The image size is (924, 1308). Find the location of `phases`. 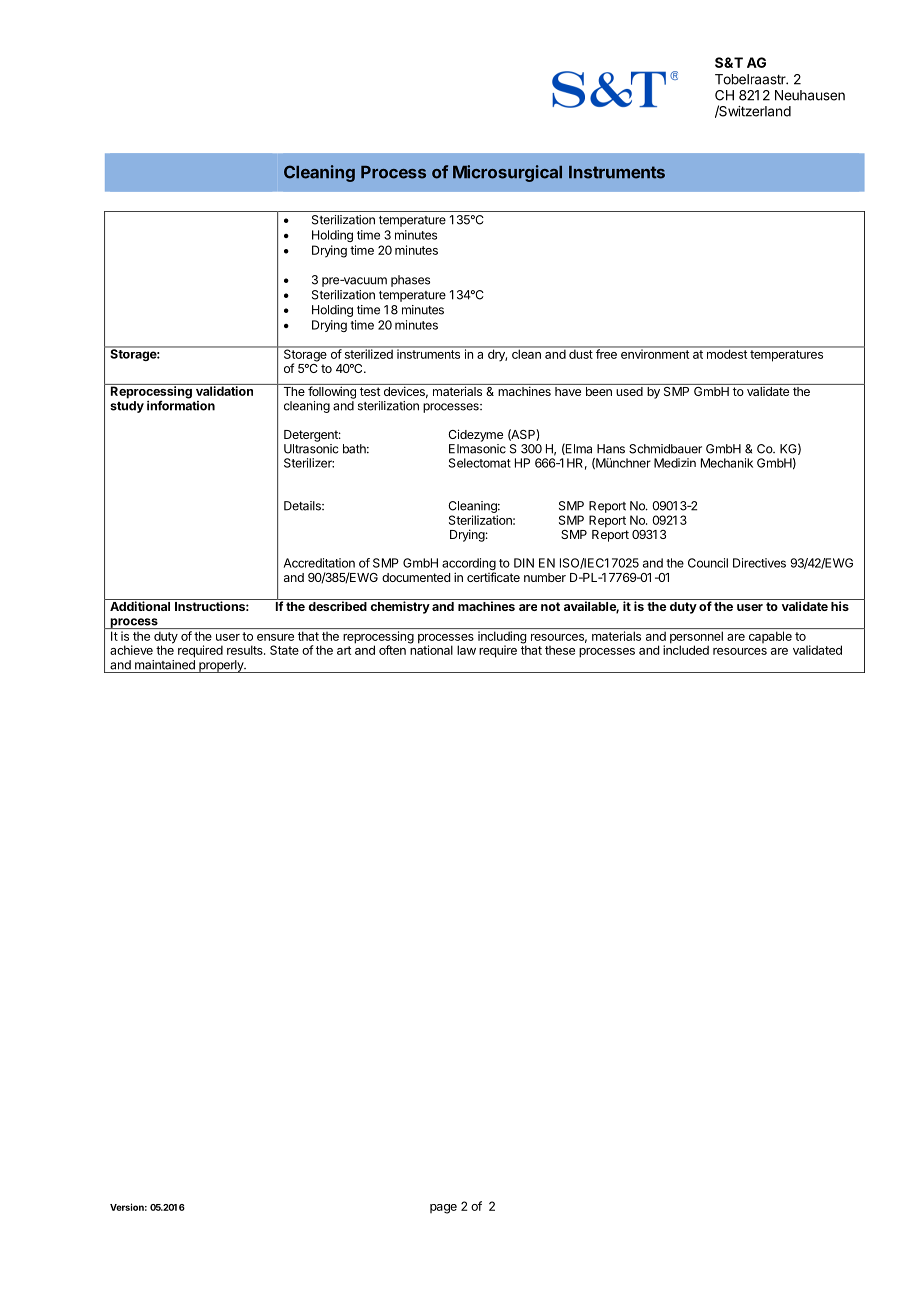

phases is located at coordinates (410, 281).
